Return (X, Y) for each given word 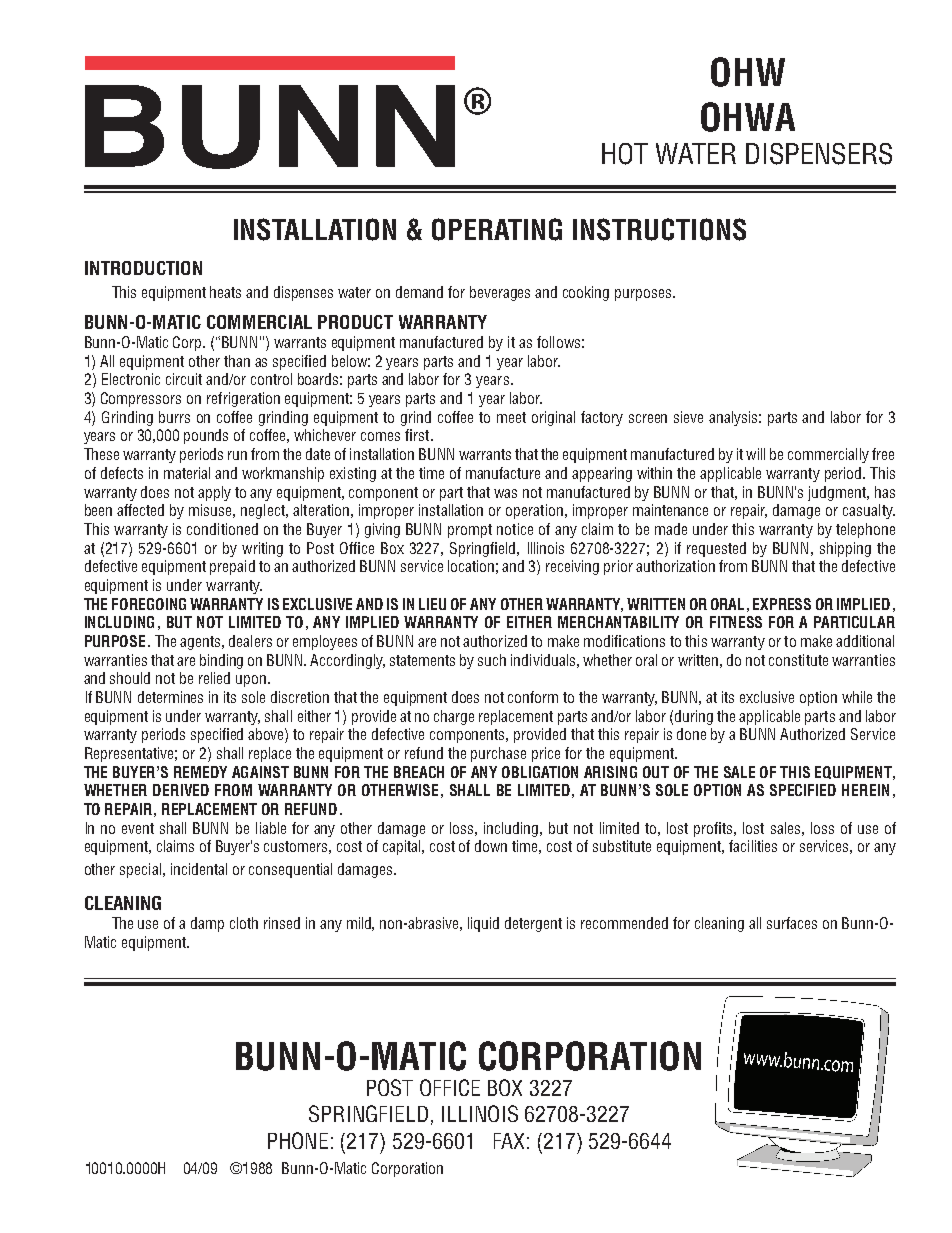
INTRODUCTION (143, 268)
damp (207, 924)
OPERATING (497, 229)
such (492, 660)
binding (221, 661)
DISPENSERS (819, 154)
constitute (798, 660)
